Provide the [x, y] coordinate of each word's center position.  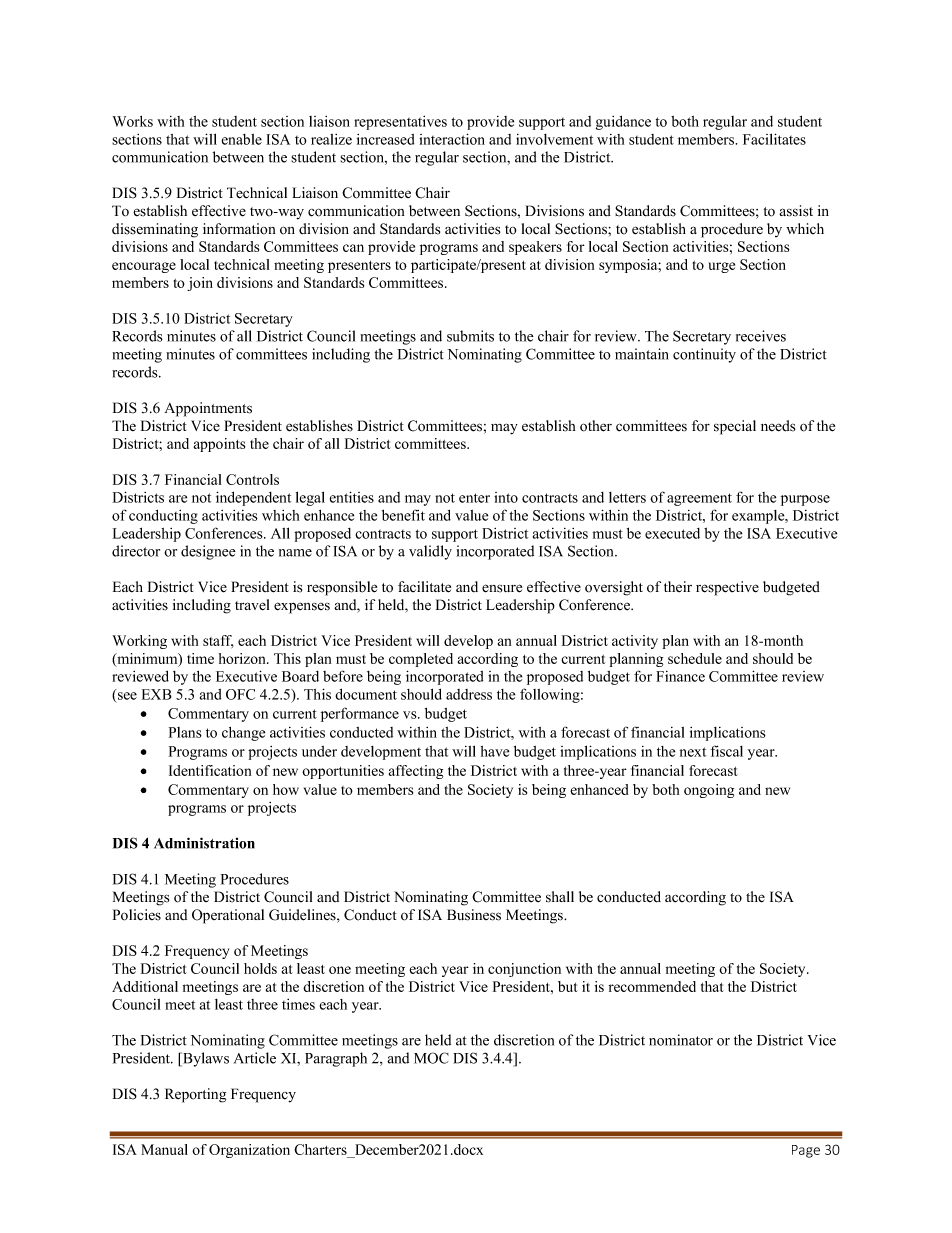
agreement [699, 499]
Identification [210, 770]
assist [796, 211]
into [506, 497]
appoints [219, 445]
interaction [452, 139]
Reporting [195, 1095]
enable [242, 139]
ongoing [709, 791]
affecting [416, 772]
